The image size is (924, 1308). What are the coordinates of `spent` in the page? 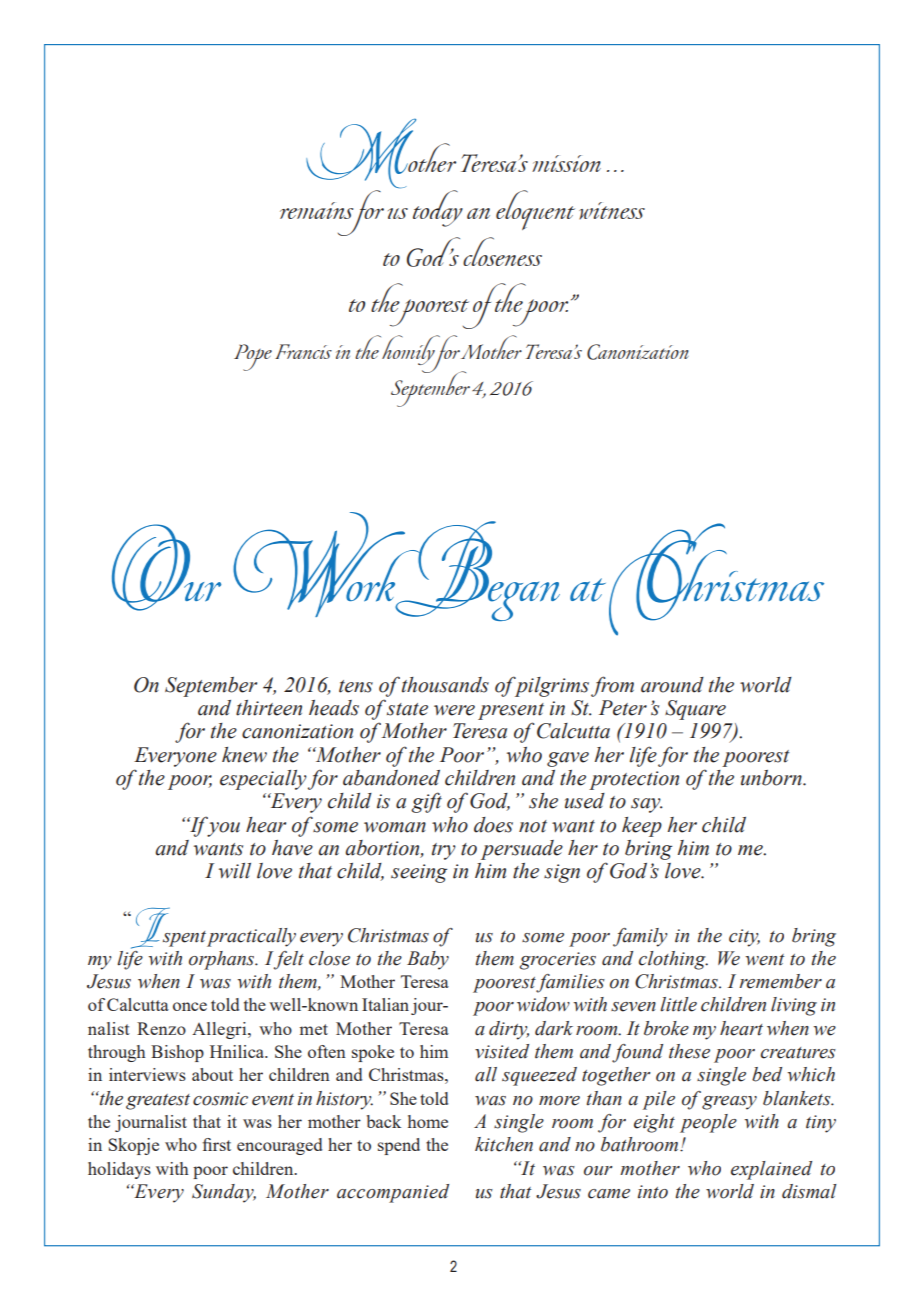 It's located at (184, 939).
